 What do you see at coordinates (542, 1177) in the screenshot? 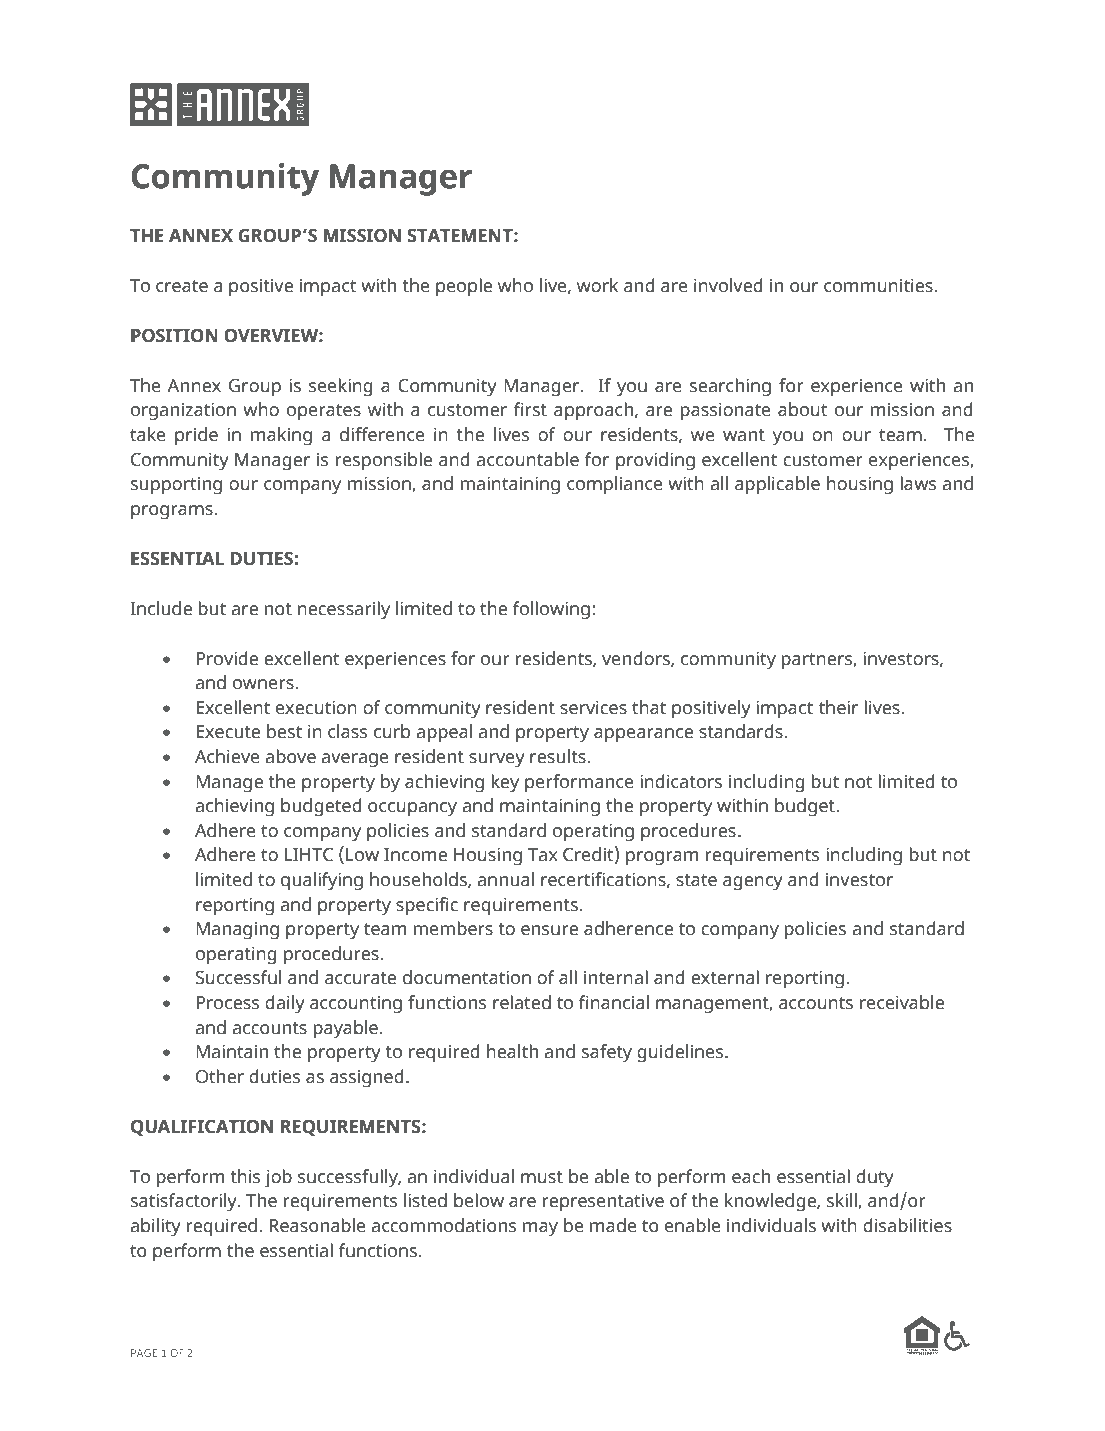
I see `must` at bounding box center [542, 1177].
